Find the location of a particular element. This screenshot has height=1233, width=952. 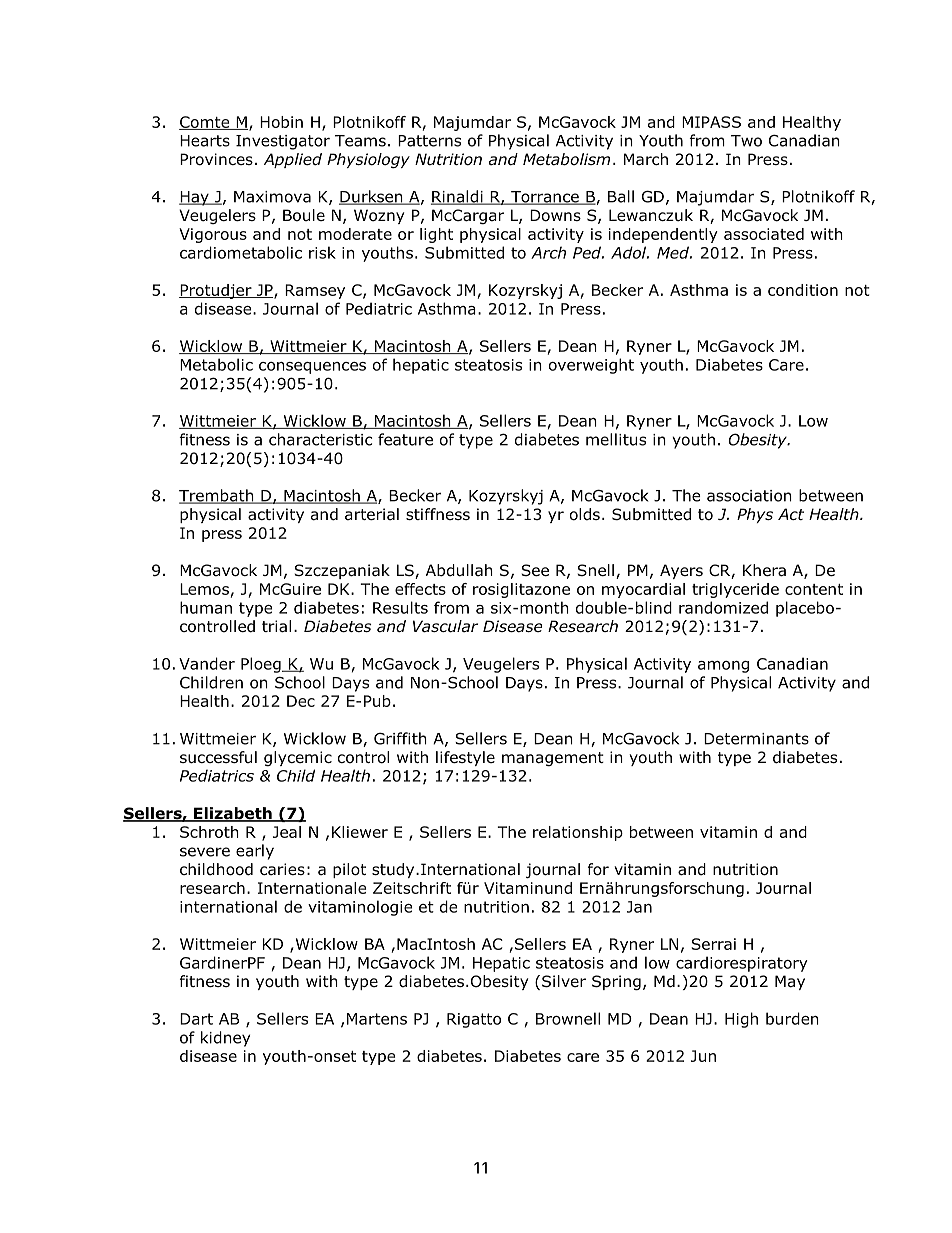

lifestyle is located at coordinates (465, 758).
